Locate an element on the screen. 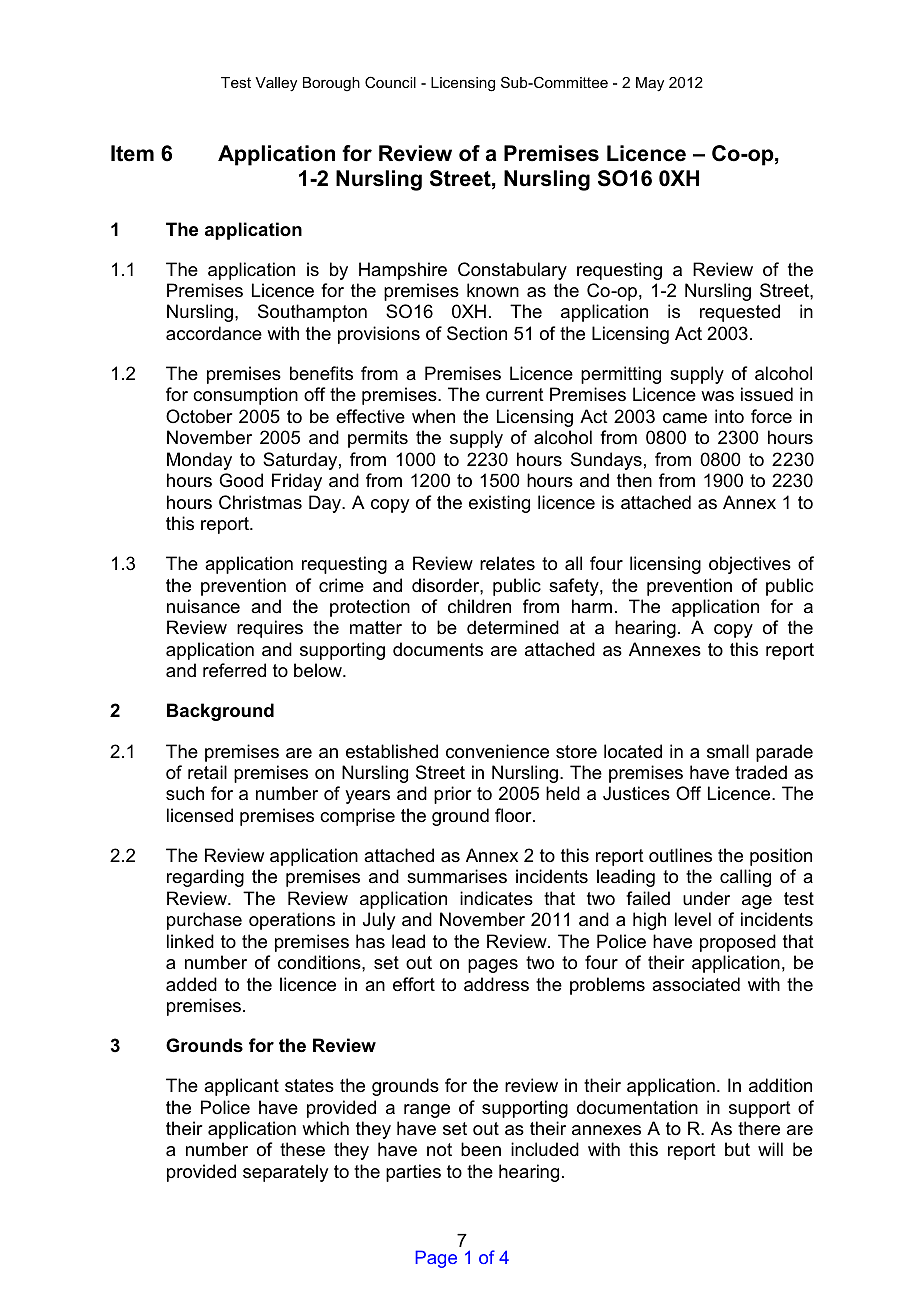 The image size is (924, 1308). Council is located at coordinates (390, 82).
